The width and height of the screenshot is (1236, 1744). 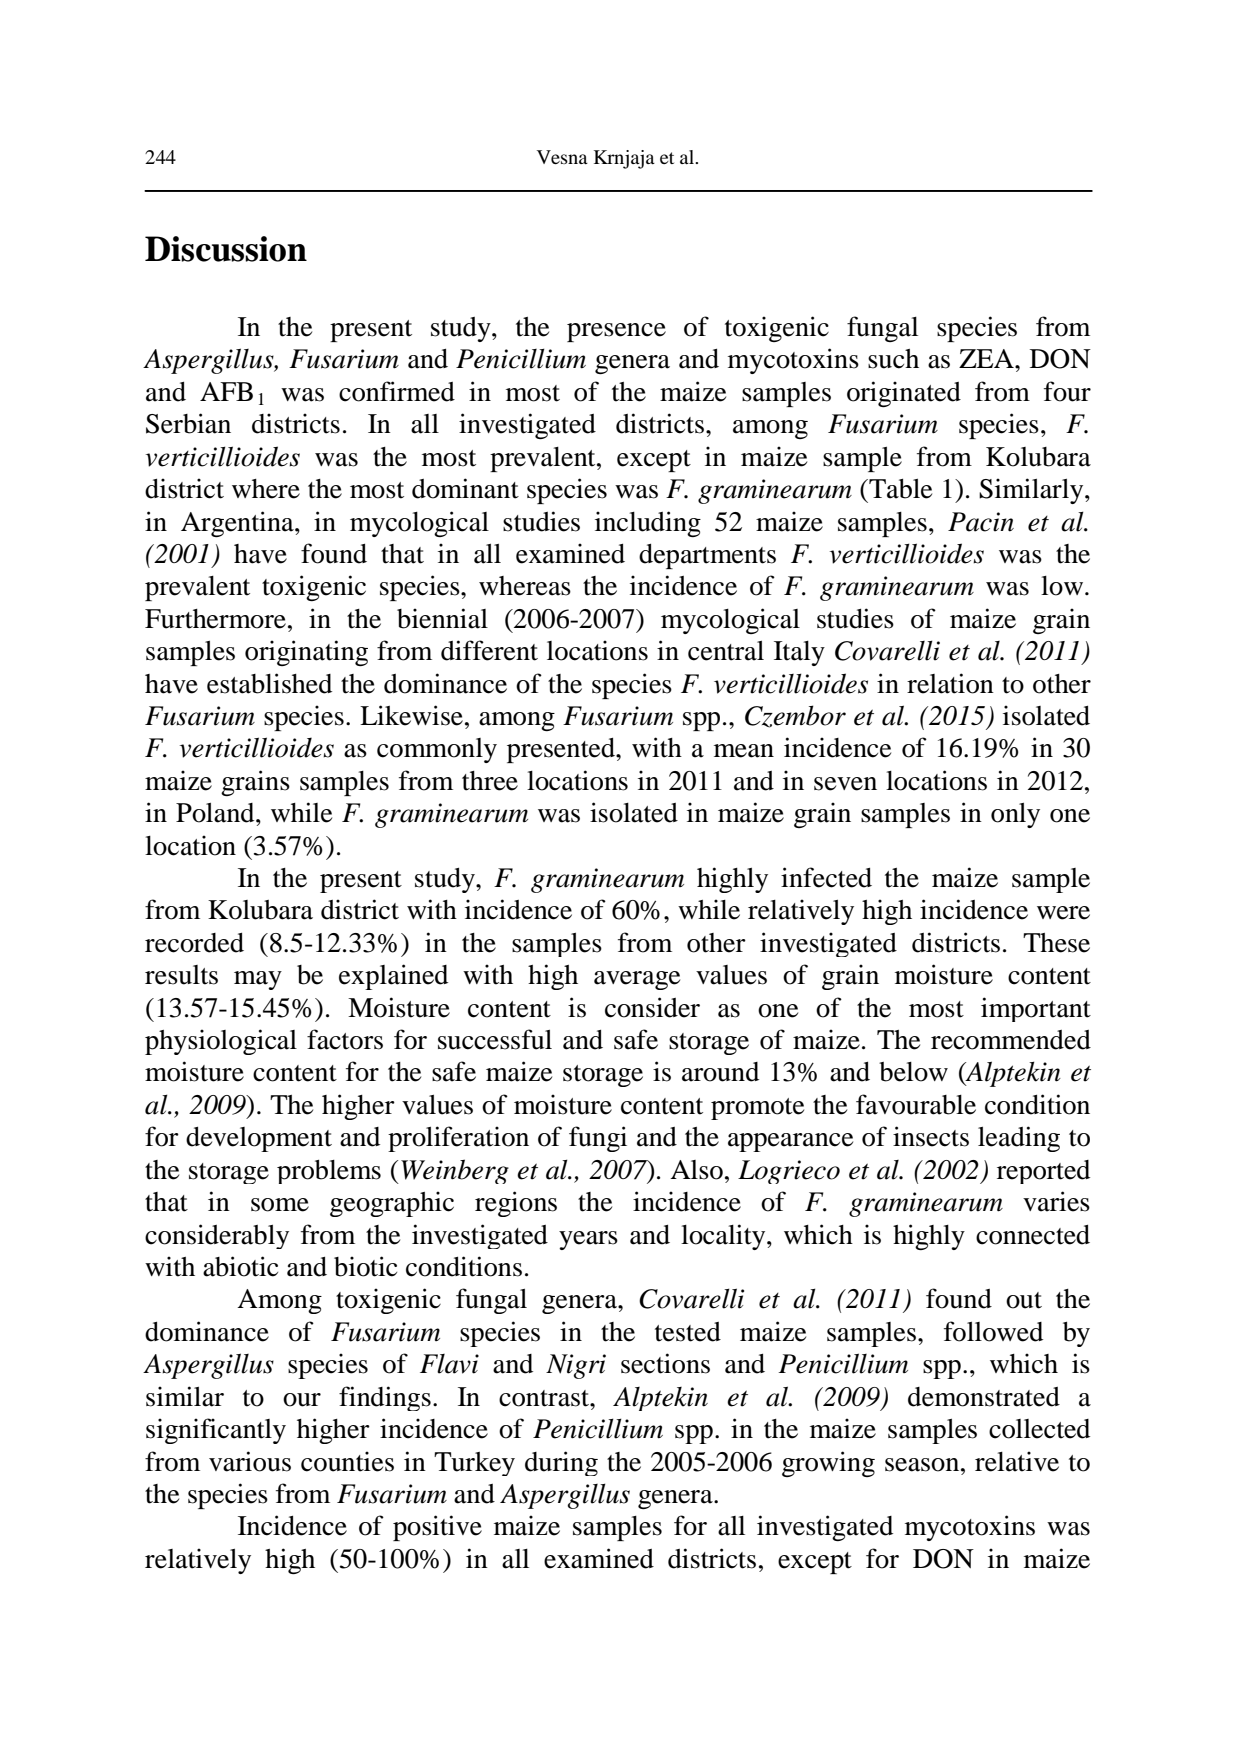 What do you see at coordinates (250, 1461) in the screenshot?
I see `various` at bounding box center [250, 1461].
